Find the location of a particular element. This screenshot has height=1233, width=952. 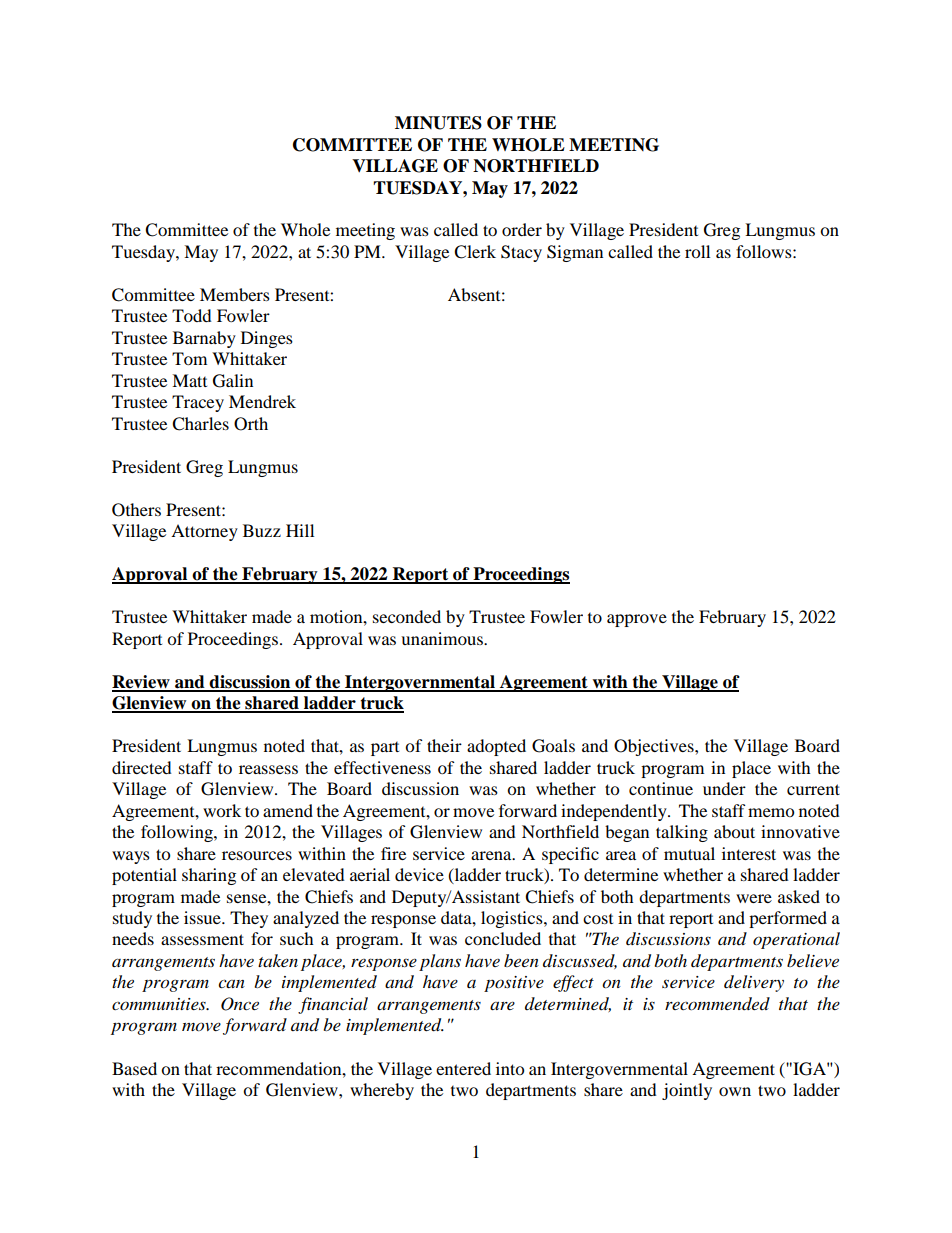

approve is located at coordinates (637, 620).
